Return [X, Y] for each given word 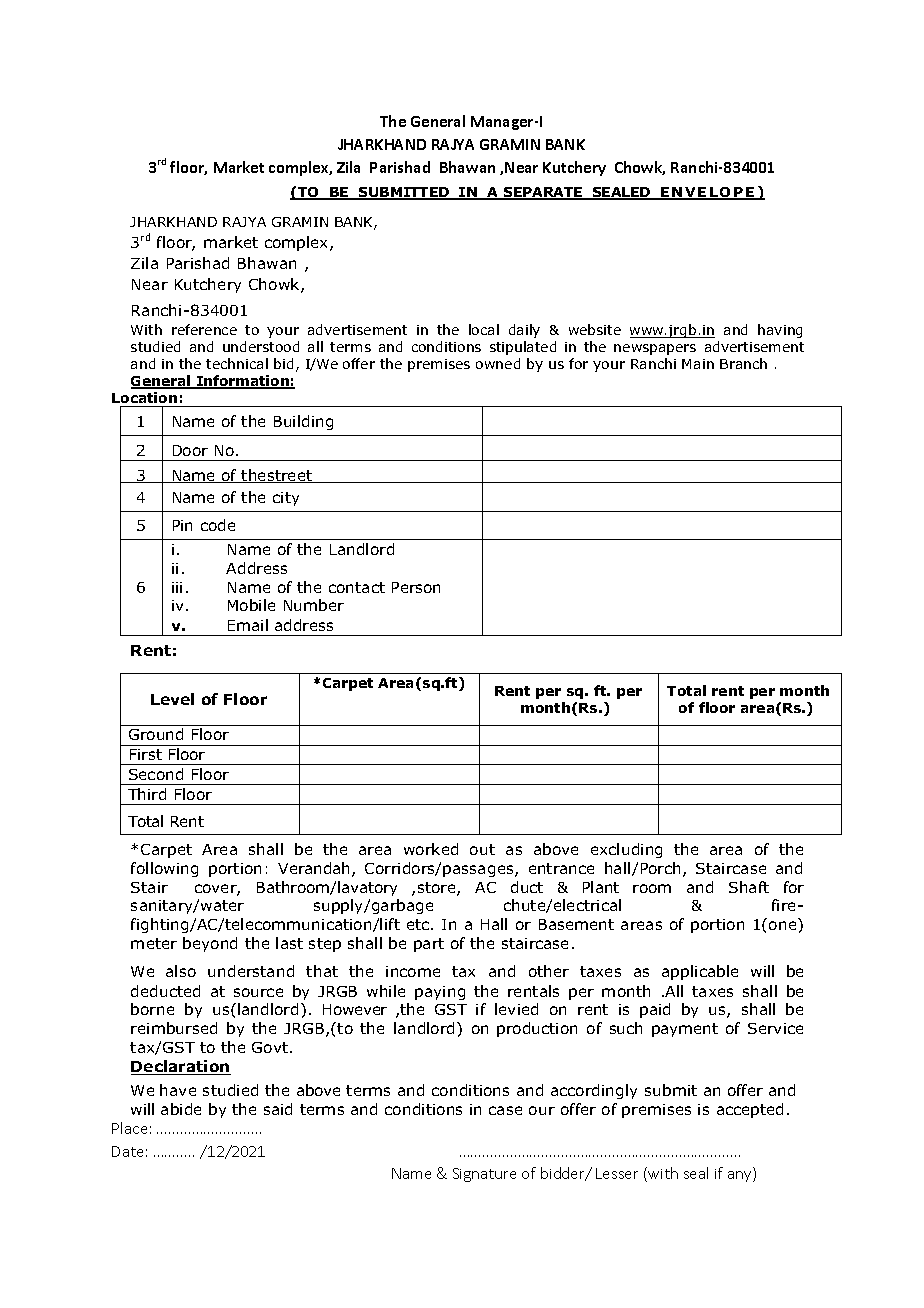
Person [416, 587]
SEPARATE [543, 193]
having [780, 331]
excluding [626, 850]
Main [698, 364]
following [164, 869]
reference [204, 329]
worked [431, 849]
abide [181, 1109]
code [218, 525]
